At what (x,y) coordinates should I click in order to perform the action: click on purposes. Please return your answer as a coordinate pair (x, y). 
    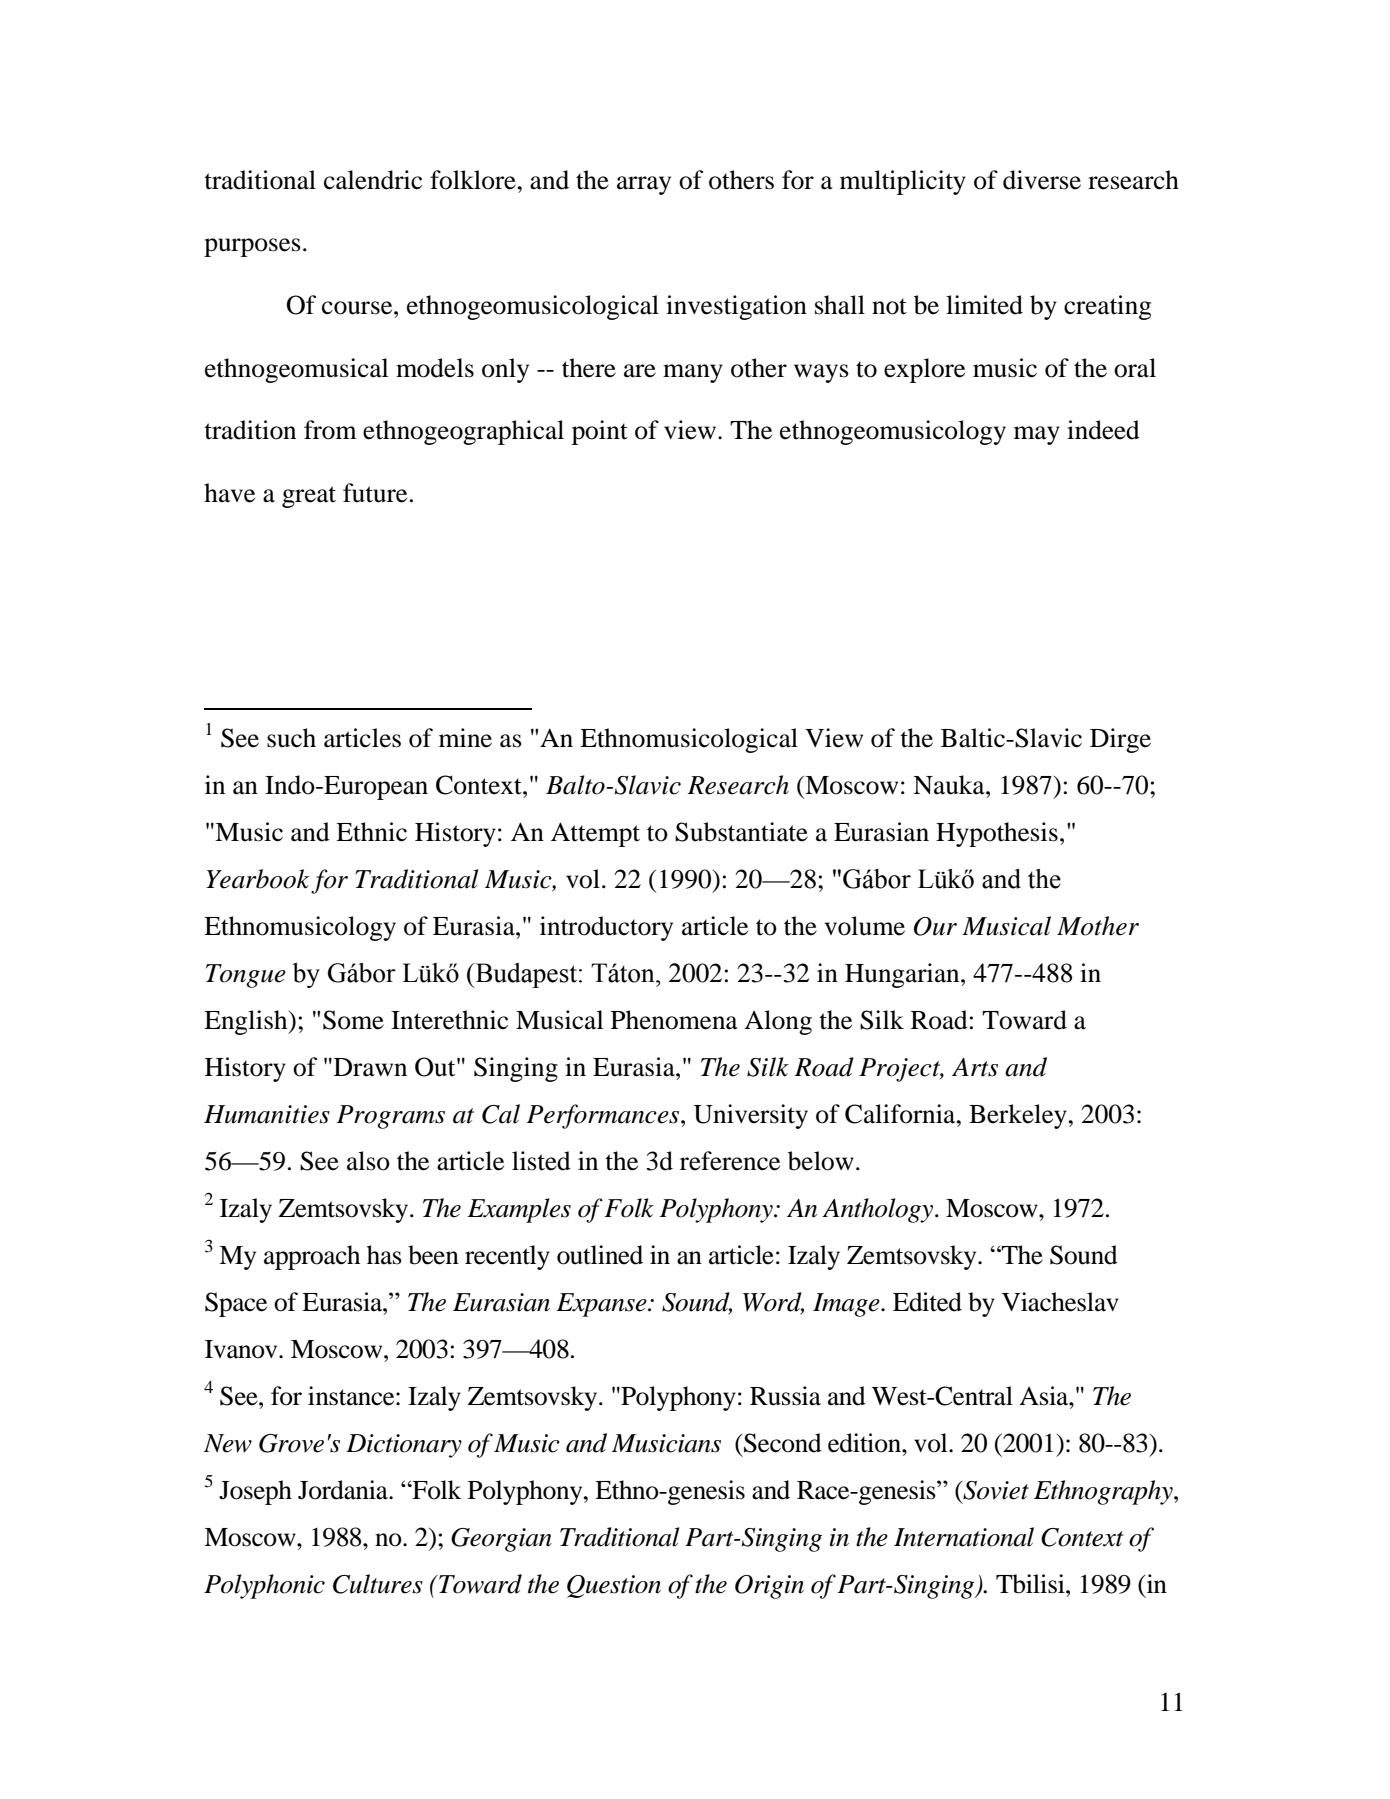
    Looking at the image, I should click on (252, 247).
